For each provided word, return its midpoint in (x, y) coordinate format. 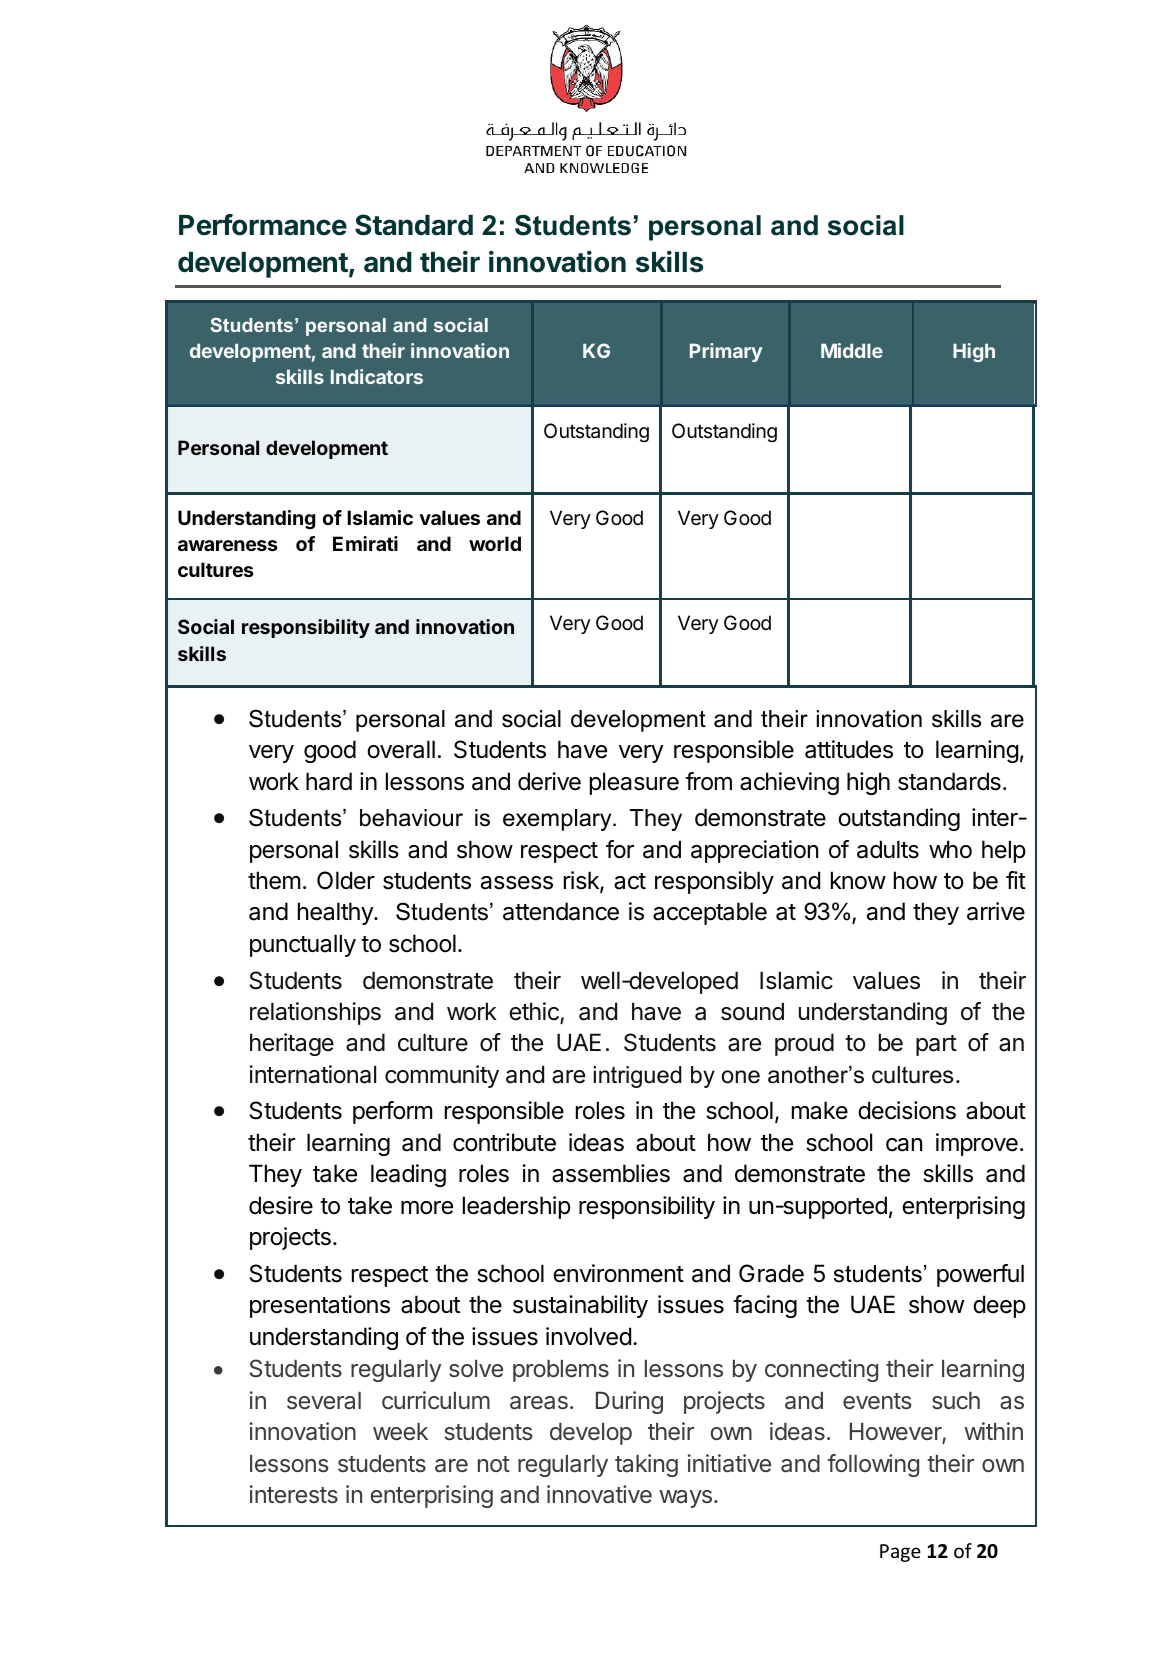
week (400, 1432)
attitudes (849, 749)
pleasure (634, 783)
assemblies (611, 1173)
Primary (726, 352)
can (904, 1145)
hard (329, 781)
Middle (852, 350)
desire (281, 1205)
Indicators (377, 376)
